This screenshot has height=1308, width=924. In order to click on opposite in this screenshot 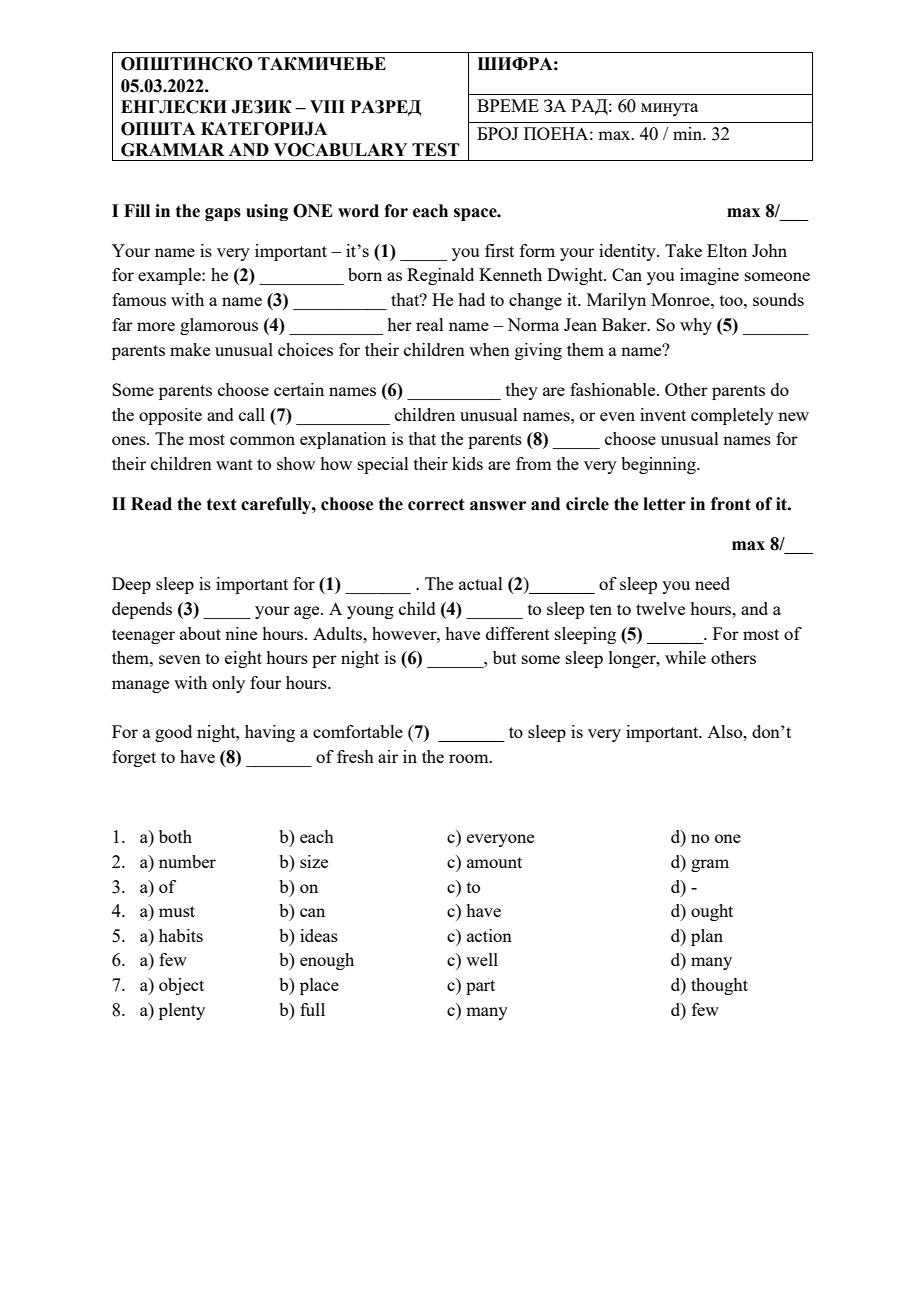, I will do `click(170, 416)`.
